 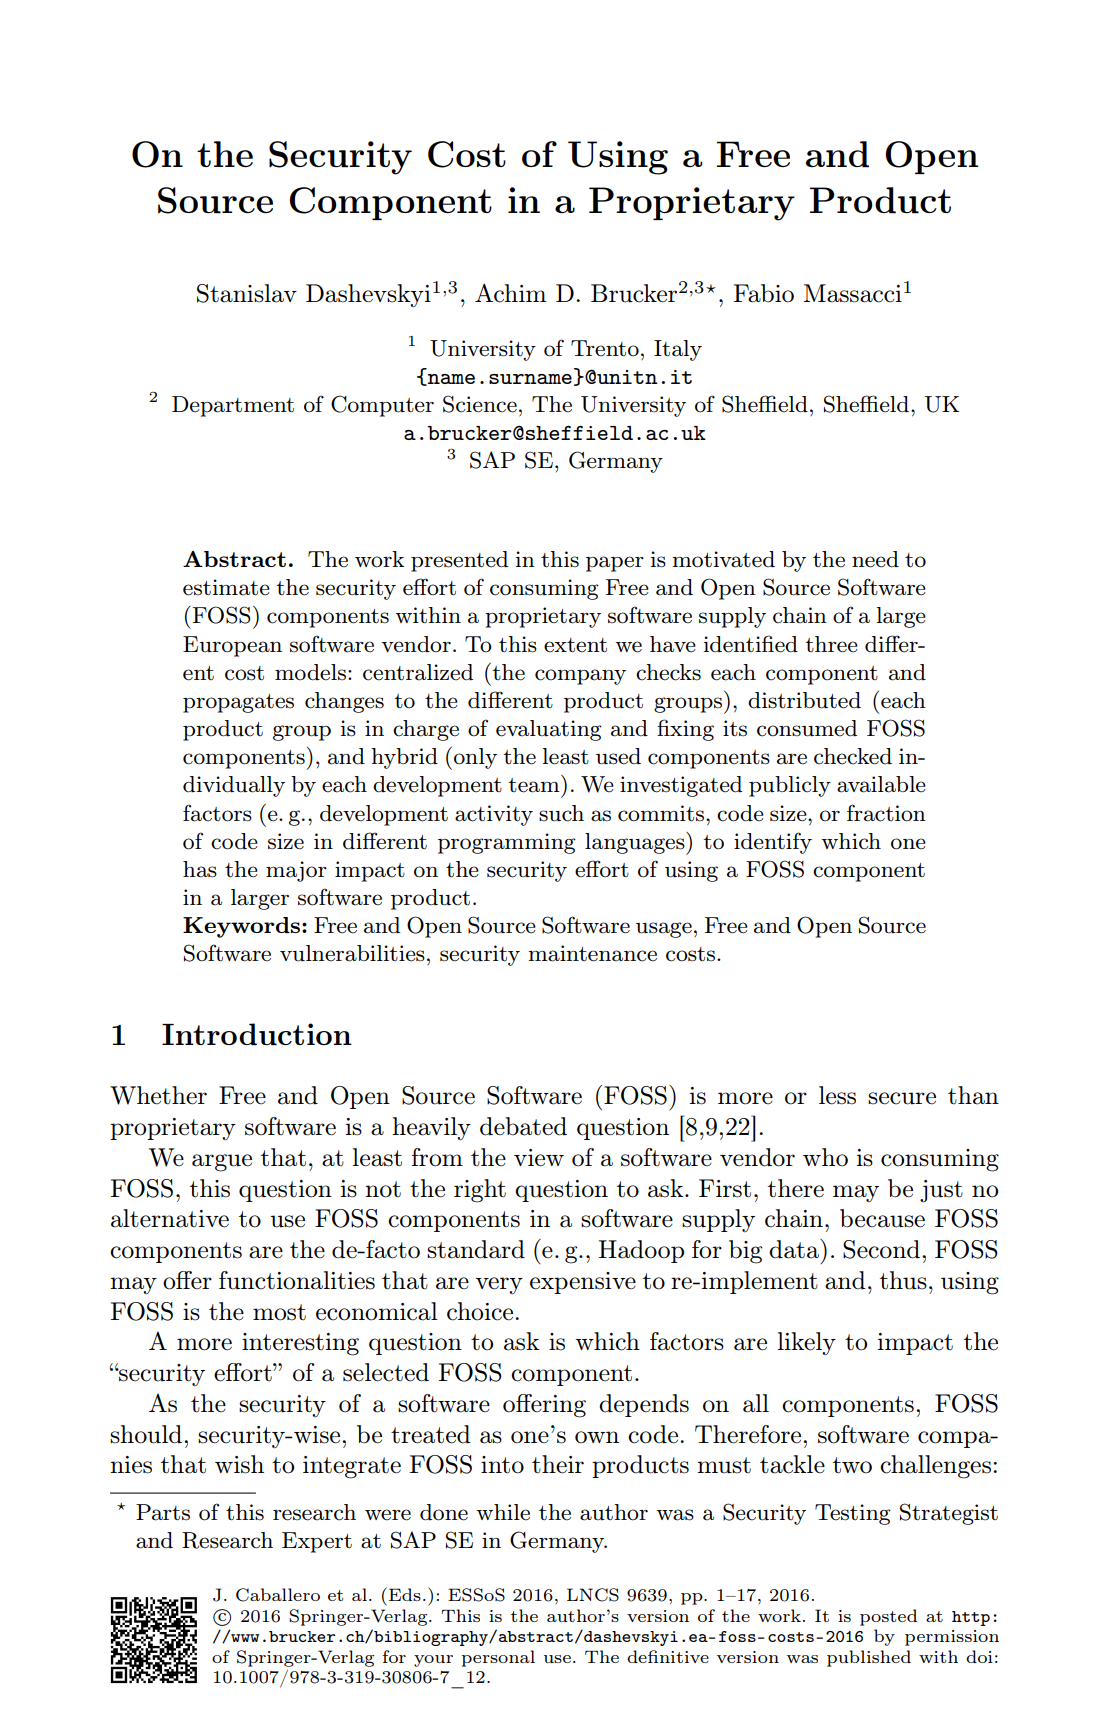 I want to click on Trento, so click(x=605, y=348).
